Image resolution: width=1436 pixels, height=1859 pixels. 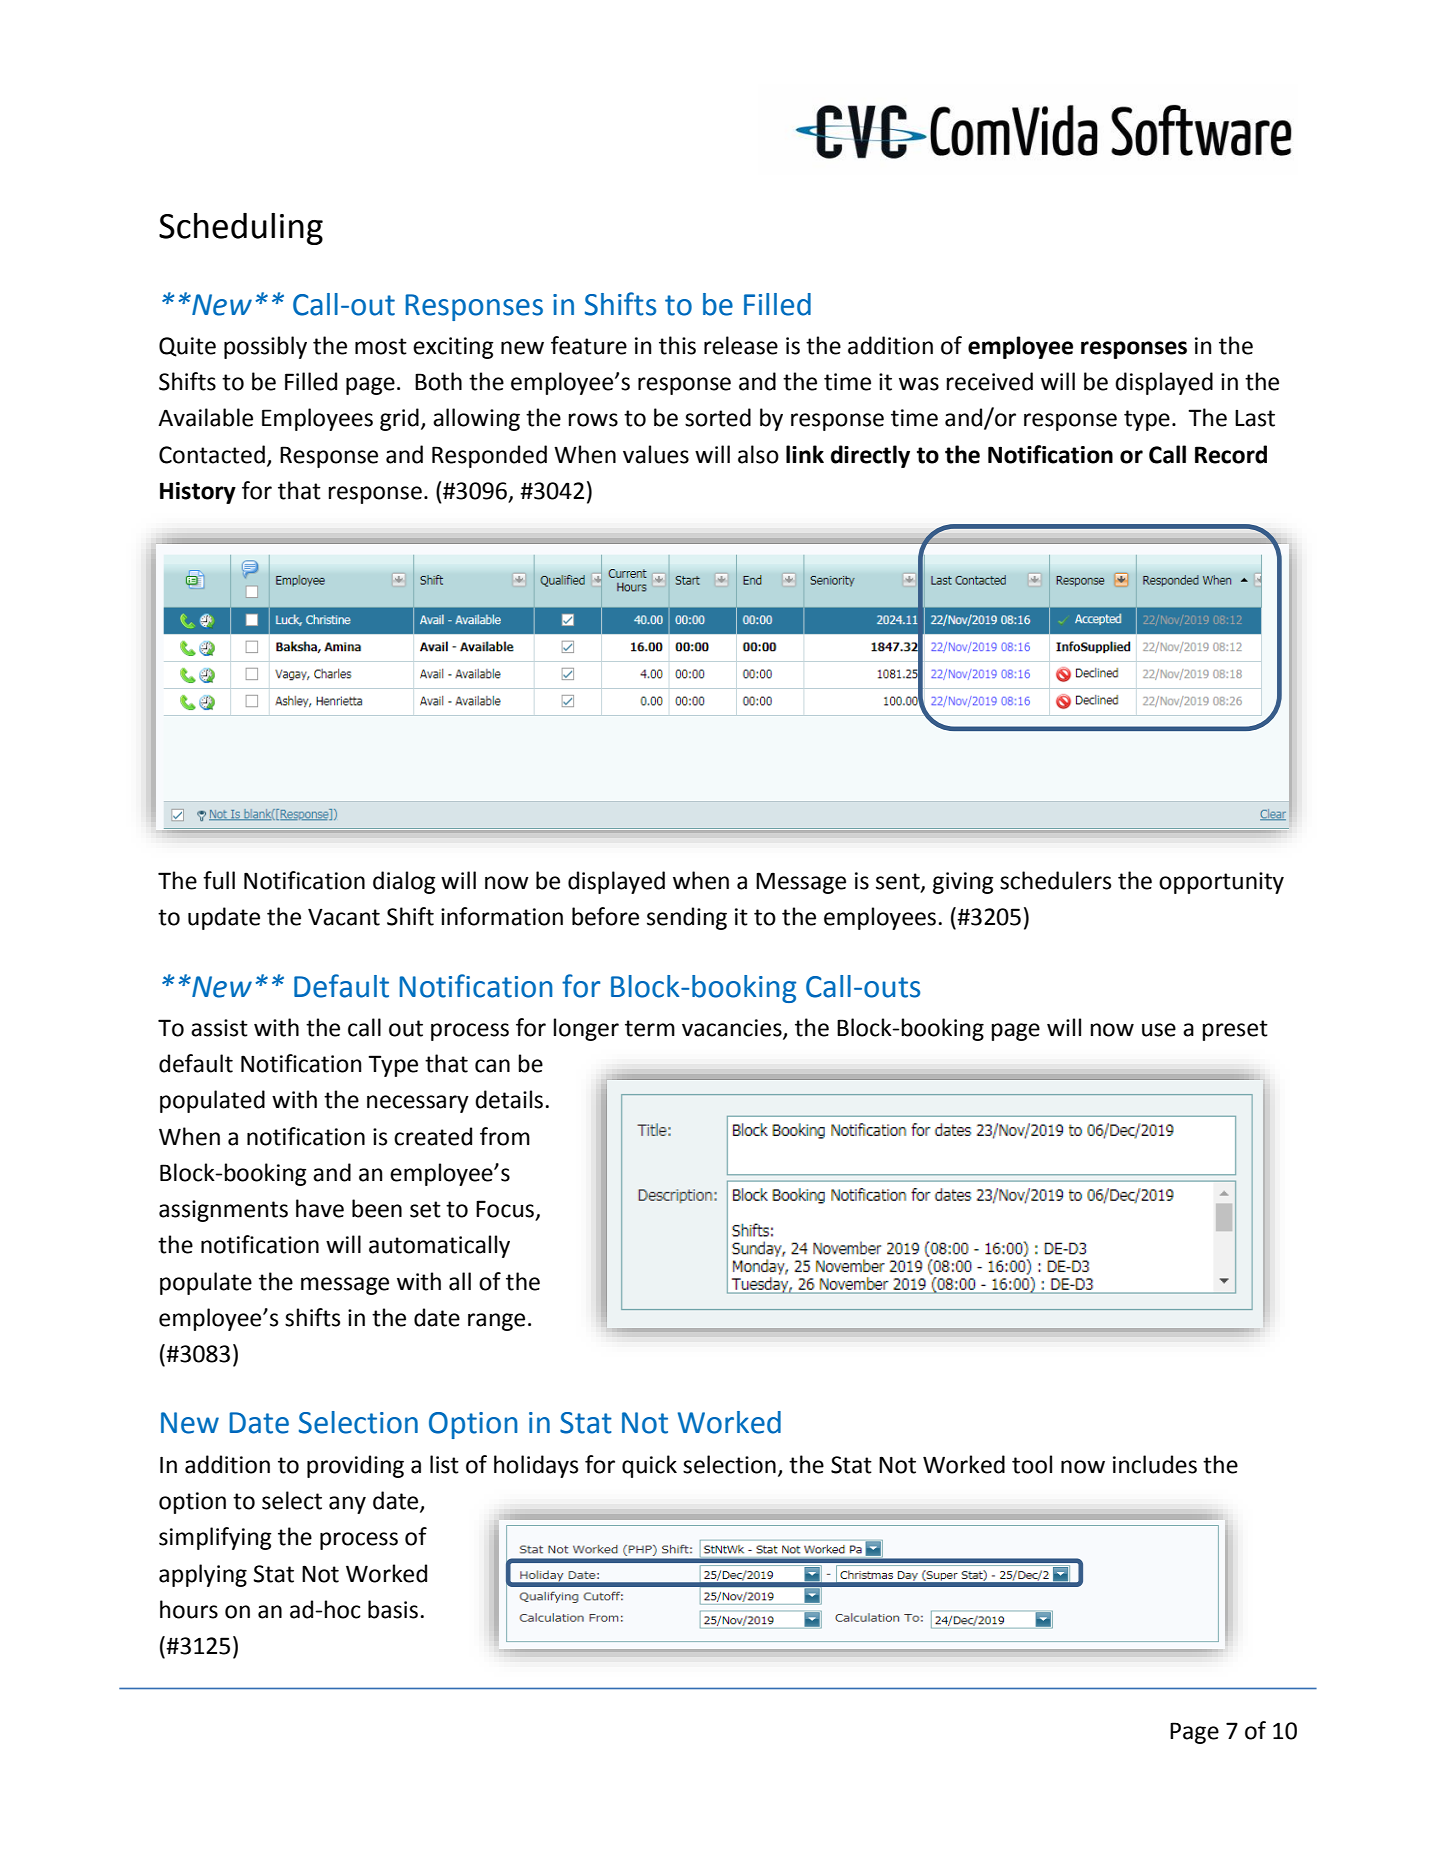 What do you see at coordinates (1159, 1030) in the image?
I see `use` at bounding box center [1159, 1030].
